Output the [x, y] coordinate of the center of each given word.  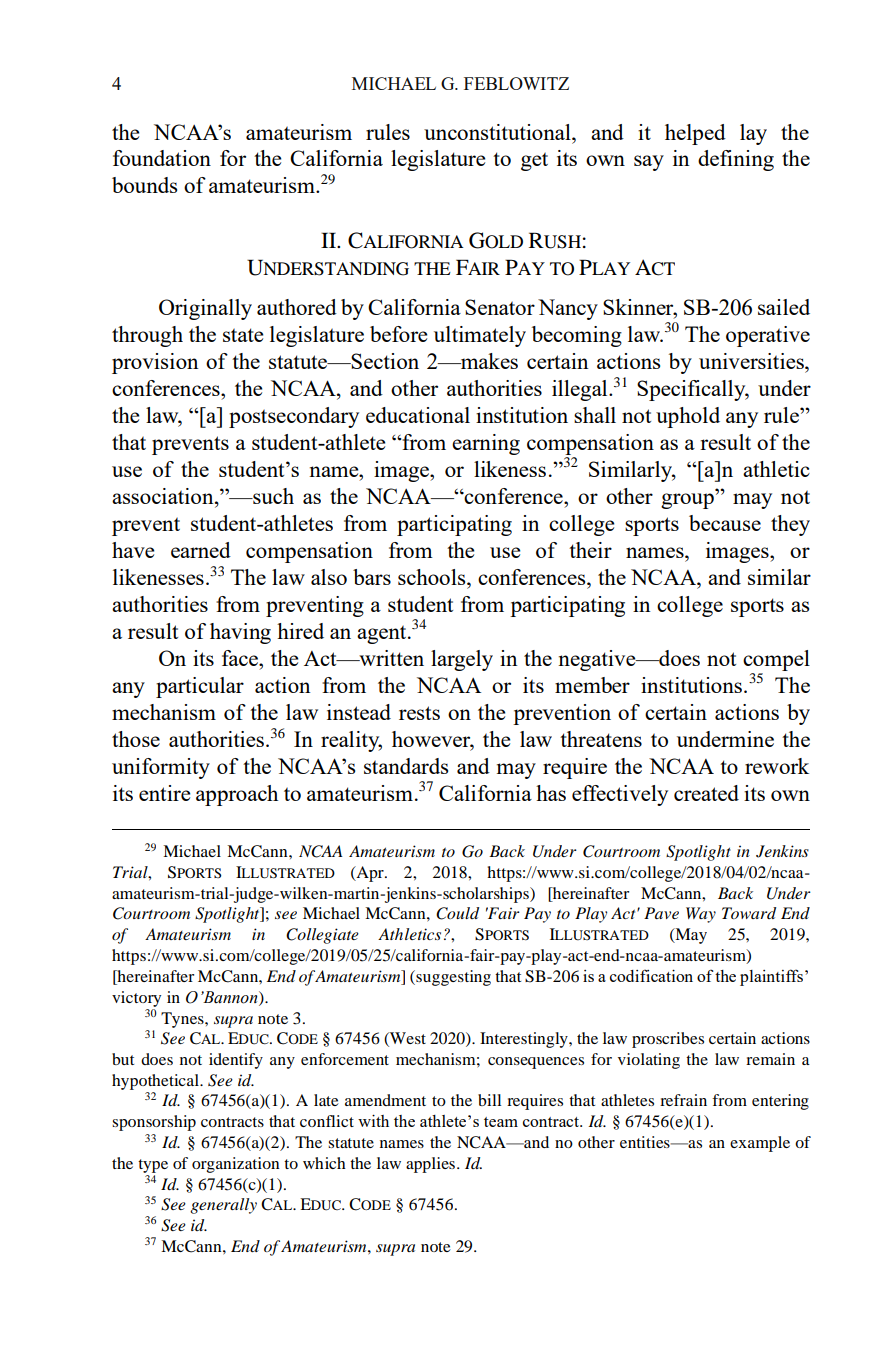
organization [235, 1165]
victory [136, 999]
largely [462, 660]
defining [736, 160]
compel [776, 660]
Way [701, 915]
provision [155, 363]
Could [457, 913]
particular [200, 687]
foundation [162, 158]
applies [430, 1165]
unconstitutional [498, 132]
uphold [688, 417]
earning [486, 444]
